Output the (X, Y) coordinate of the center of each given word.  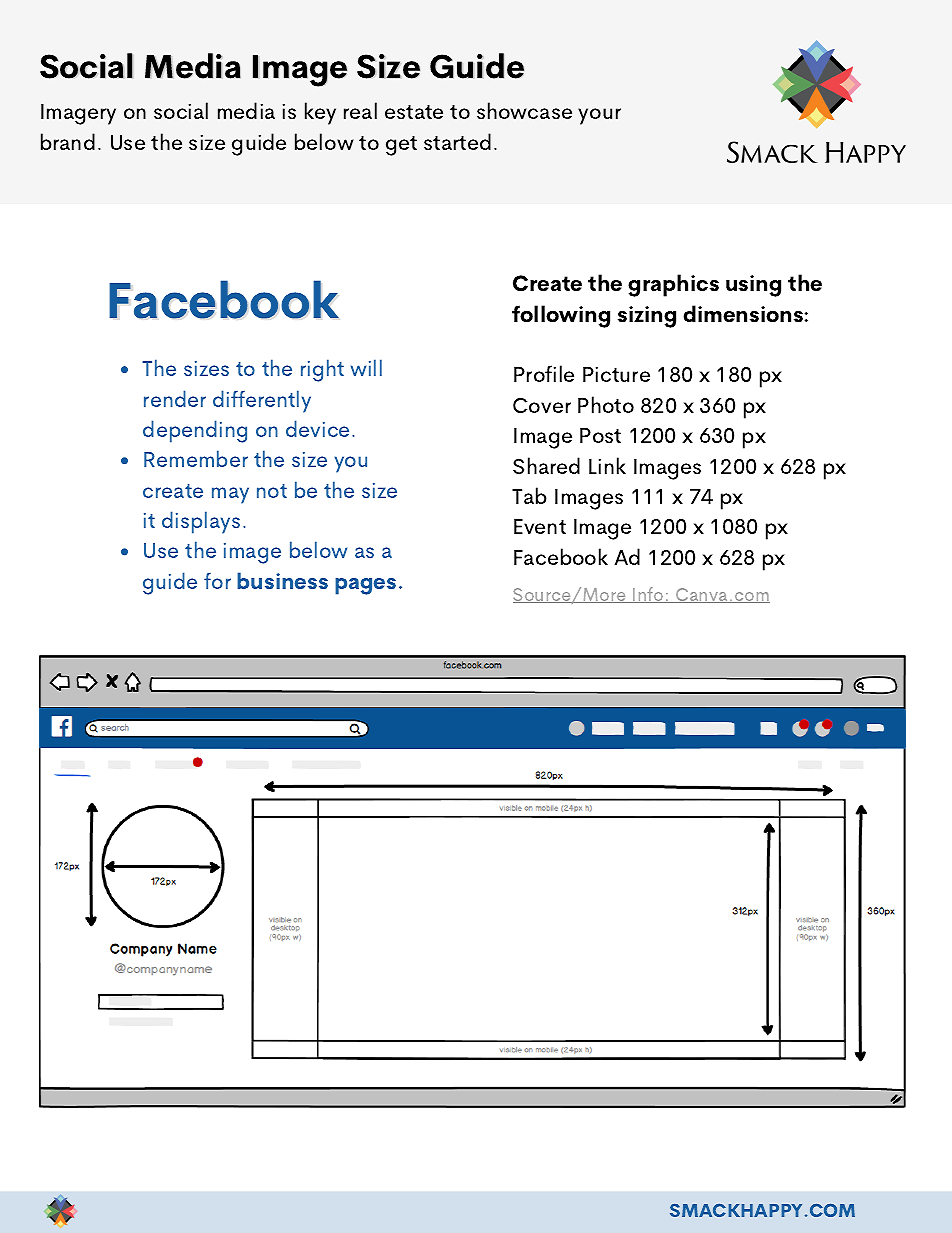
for (217, 581)
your (599, 116)
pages (365, 586)
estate (414, 112)
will (366, 367)
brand (68, 141)
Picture (616, 374)
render (175, 398)
